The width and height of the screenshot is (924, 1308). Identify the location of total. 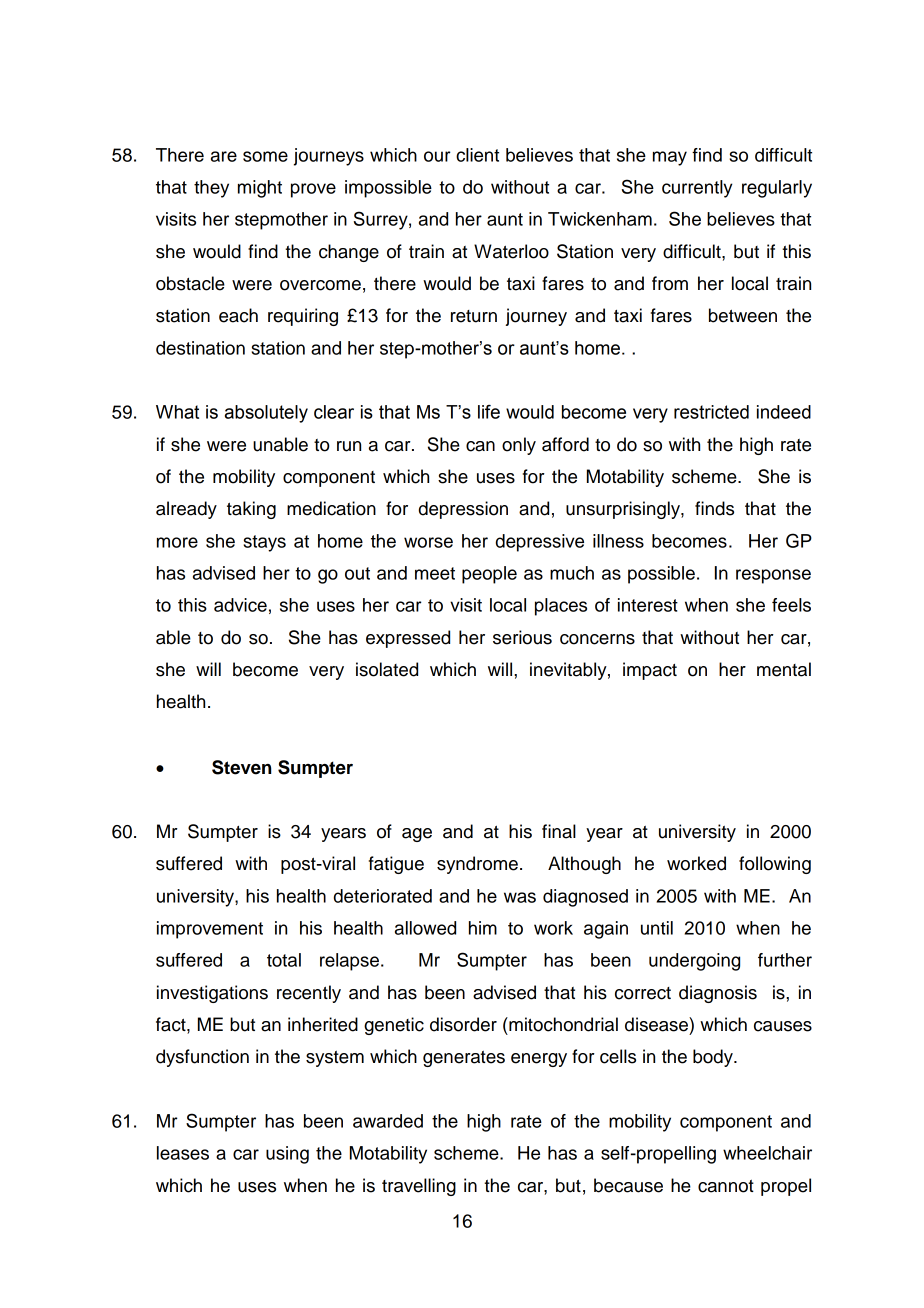
(284, 960).
